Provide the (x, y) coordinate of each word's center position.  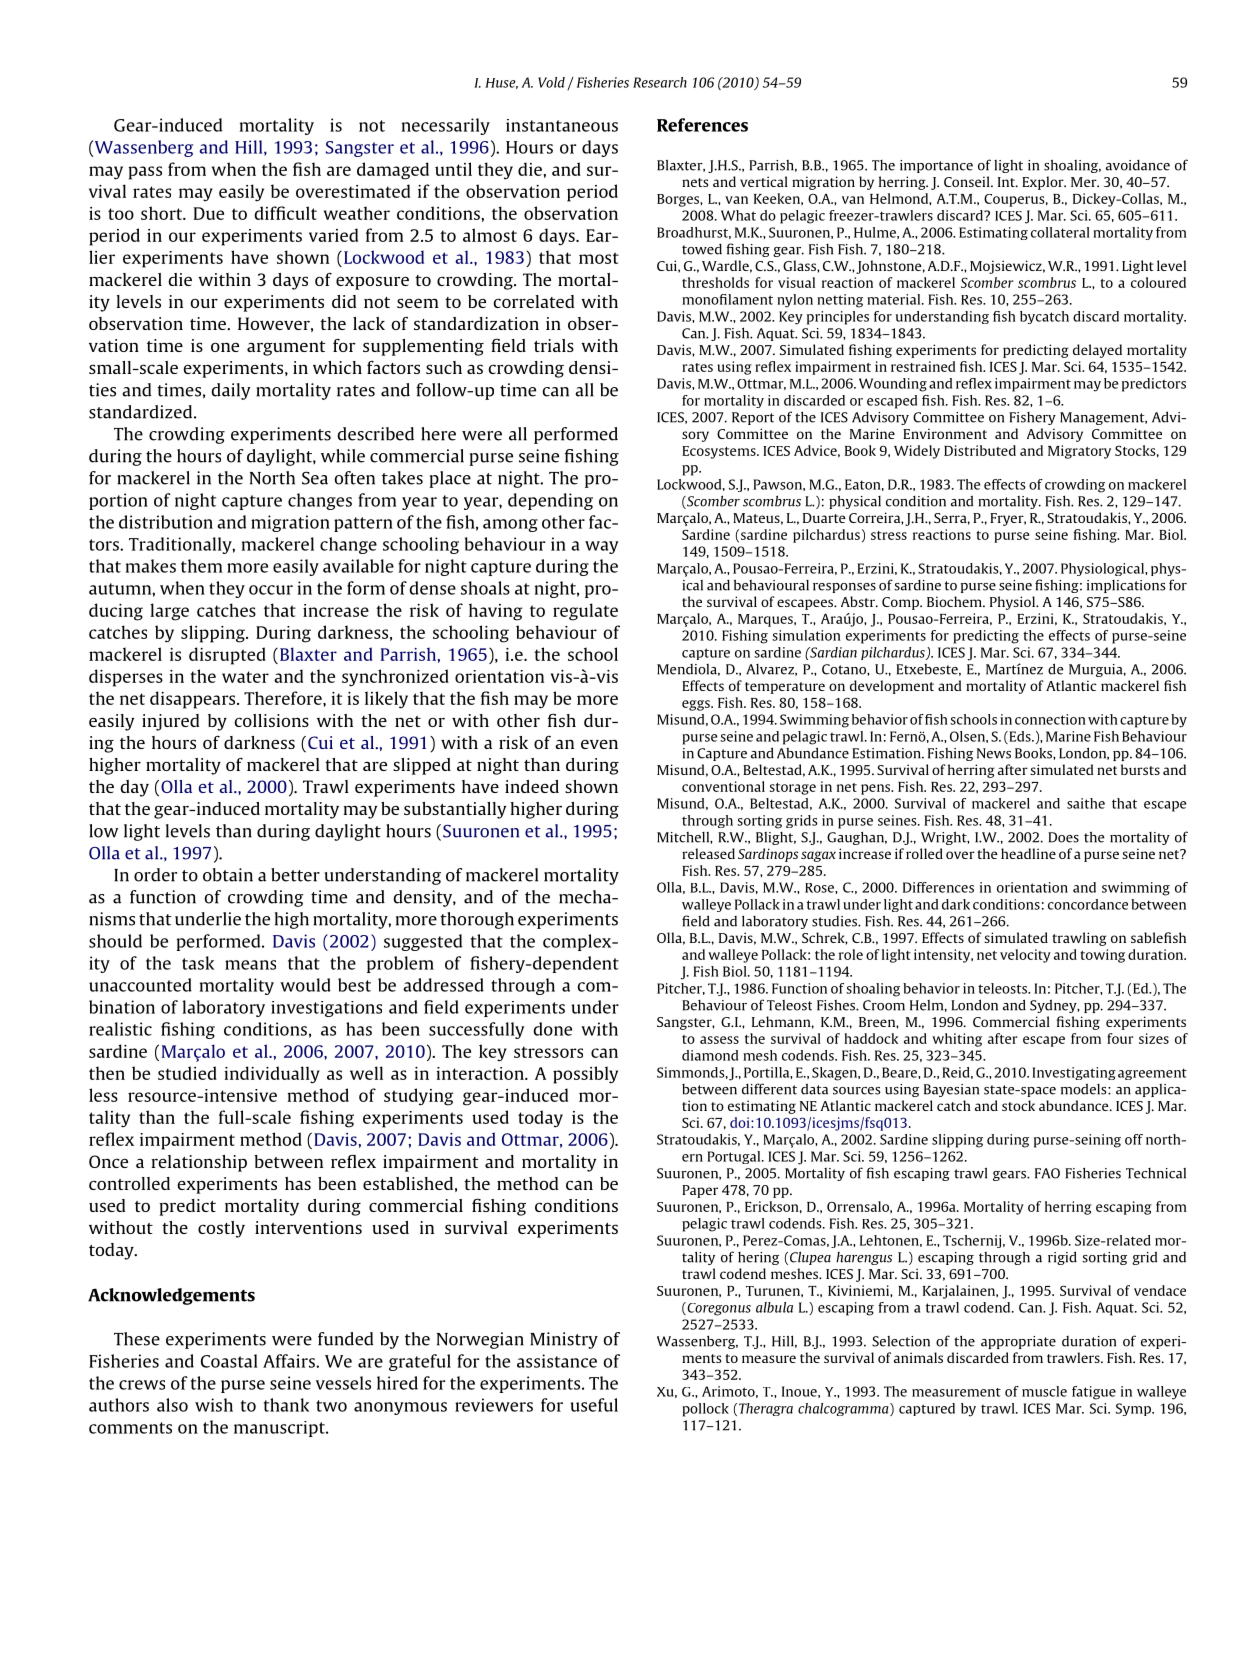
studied (187, 1073)
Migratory (1079, 452)
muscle (1044, 1391)
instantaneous (562, 125)
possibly (585, 1075)
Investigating (1074, 1073)
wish (214, 1405)
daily (231, 391)
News (994, 753)
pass (145, 173)
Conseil (968, 181)
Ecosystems (720, 452)
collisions (271, 720)
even (599, 744)
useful (594, 1405)
